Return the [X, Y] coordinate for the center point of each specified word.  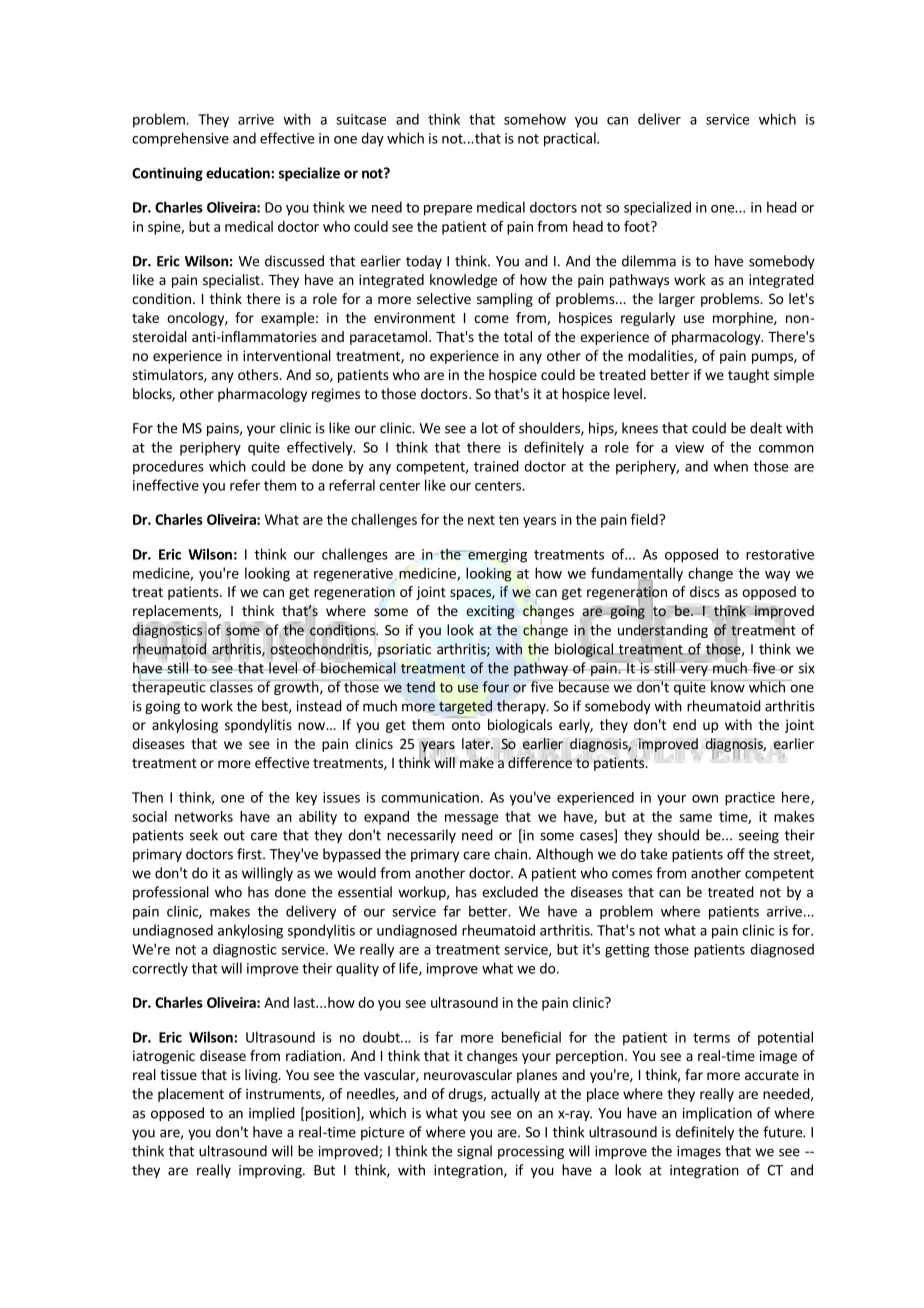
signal [474, 1152]
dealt [766, 428]
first [250, 854]
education [239, 173]
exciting [490, 612]
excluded [510, 892]
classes [231, 686]
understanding [663, 631]
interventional [287, 355]
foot [638, 226]
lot [490, 428]
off [736, 854]
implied [272, 1114]
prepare [448, 210]
